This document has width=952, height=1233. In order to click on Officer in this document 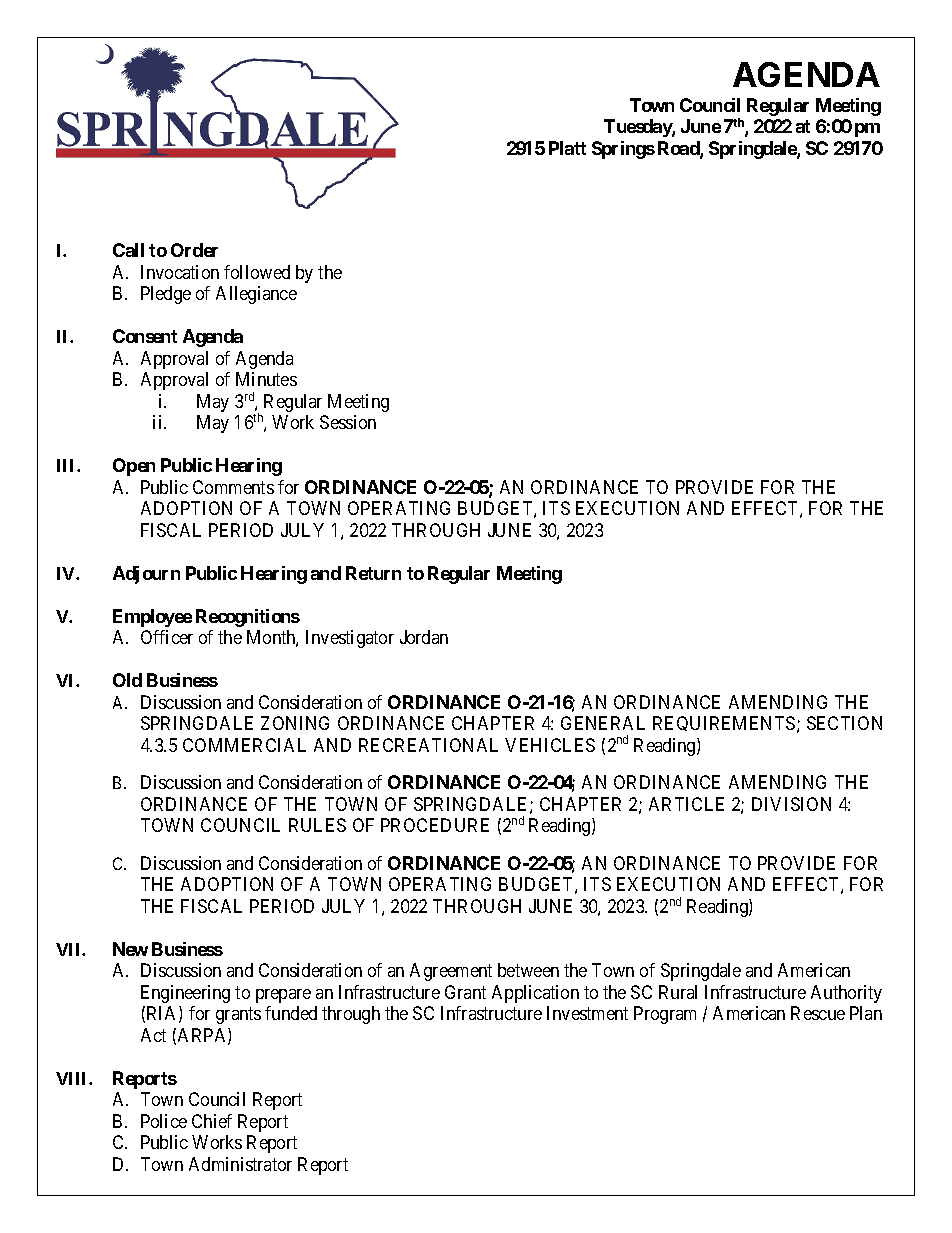, I will do `click(167, 637)`.
